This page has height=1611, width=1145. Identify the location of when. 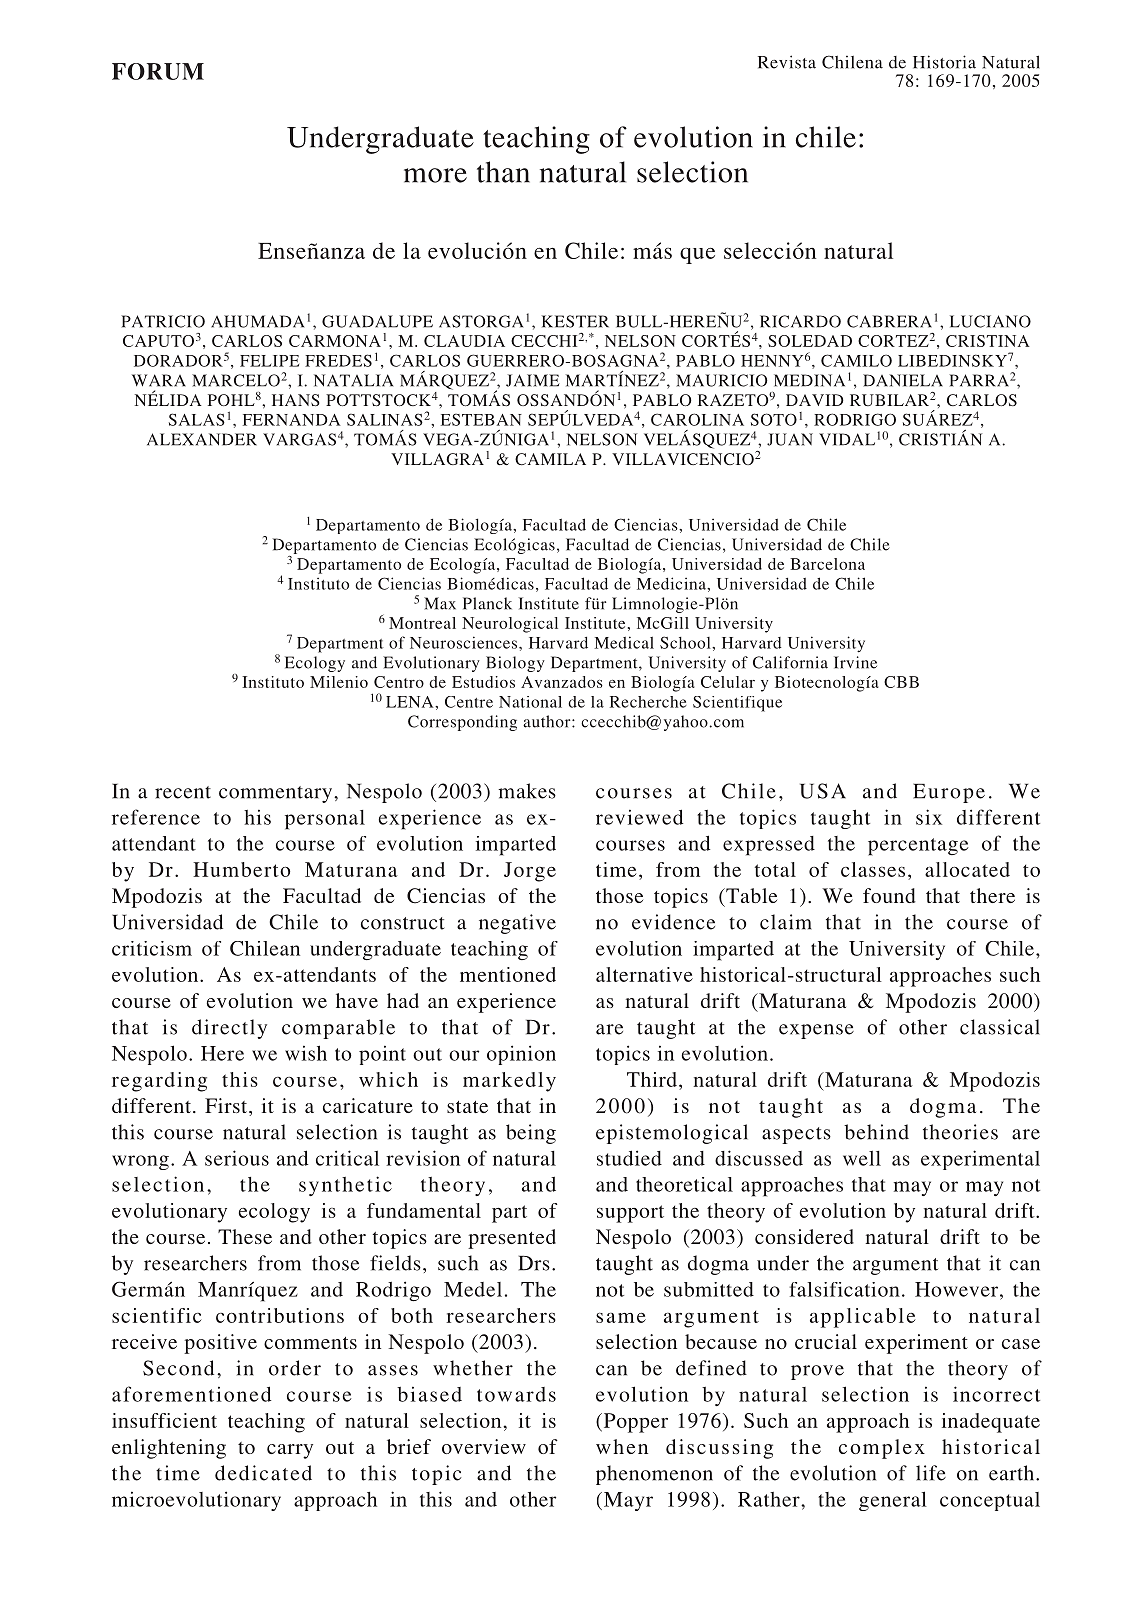
(622, 1446).
